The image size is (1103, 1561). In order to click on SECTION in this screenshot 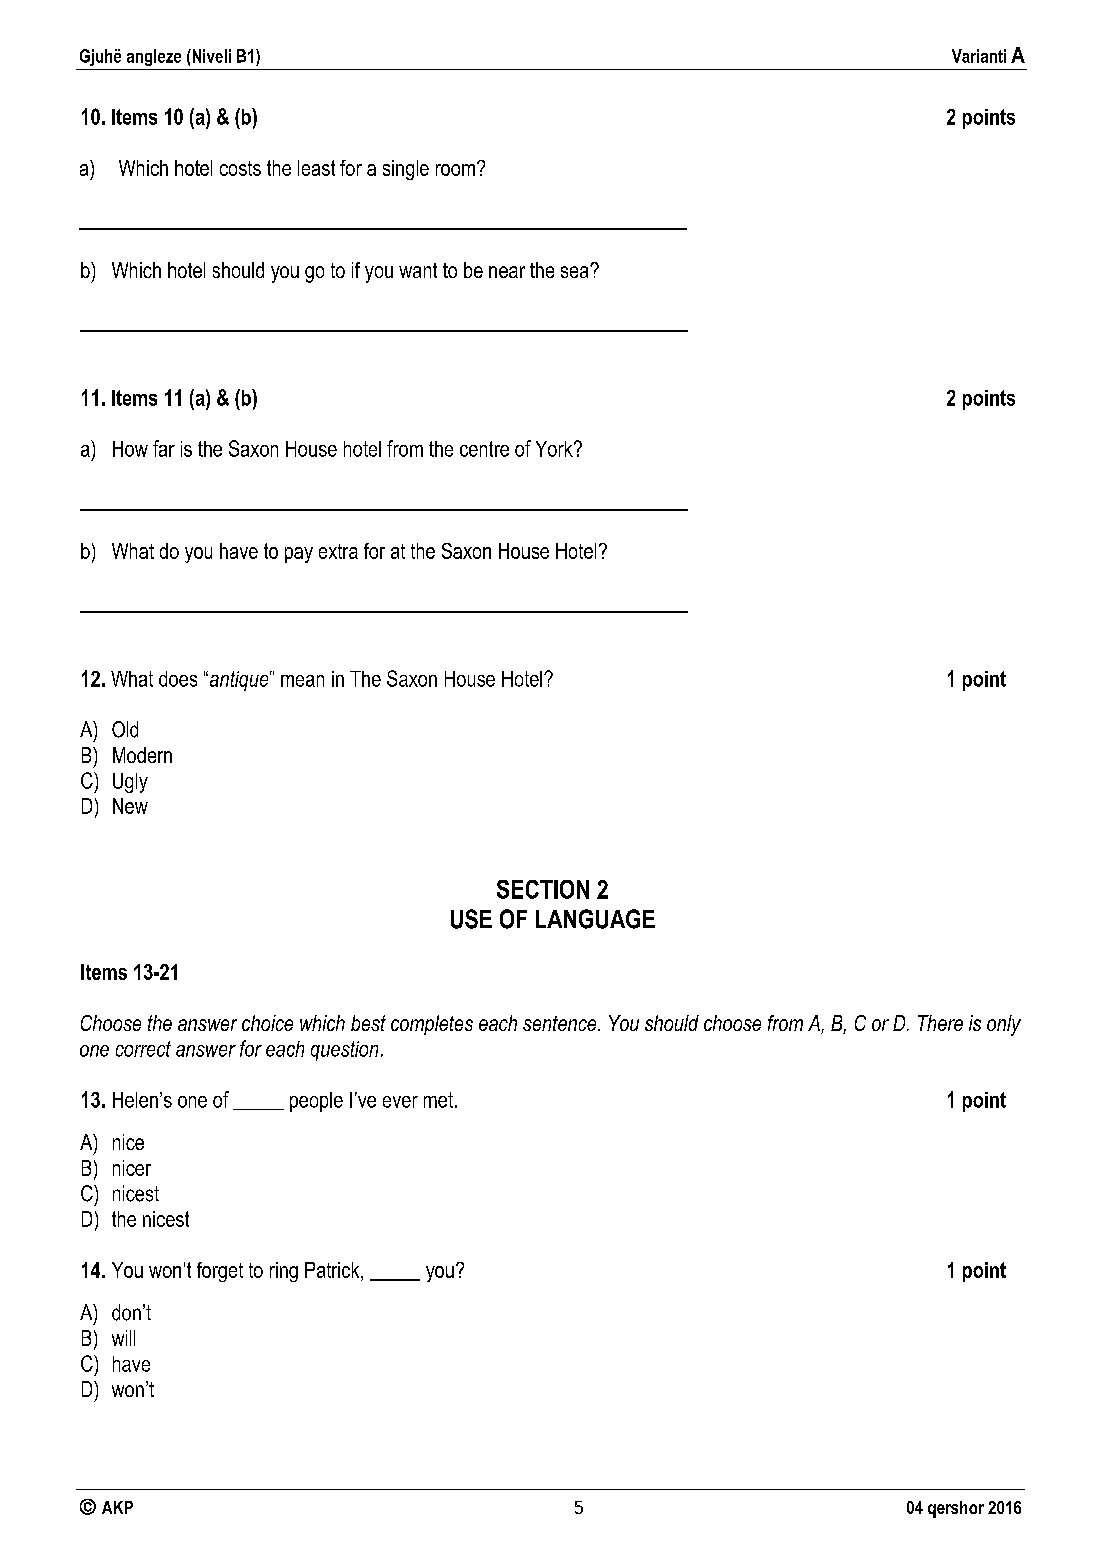, I will do `click(543, 889)`.
